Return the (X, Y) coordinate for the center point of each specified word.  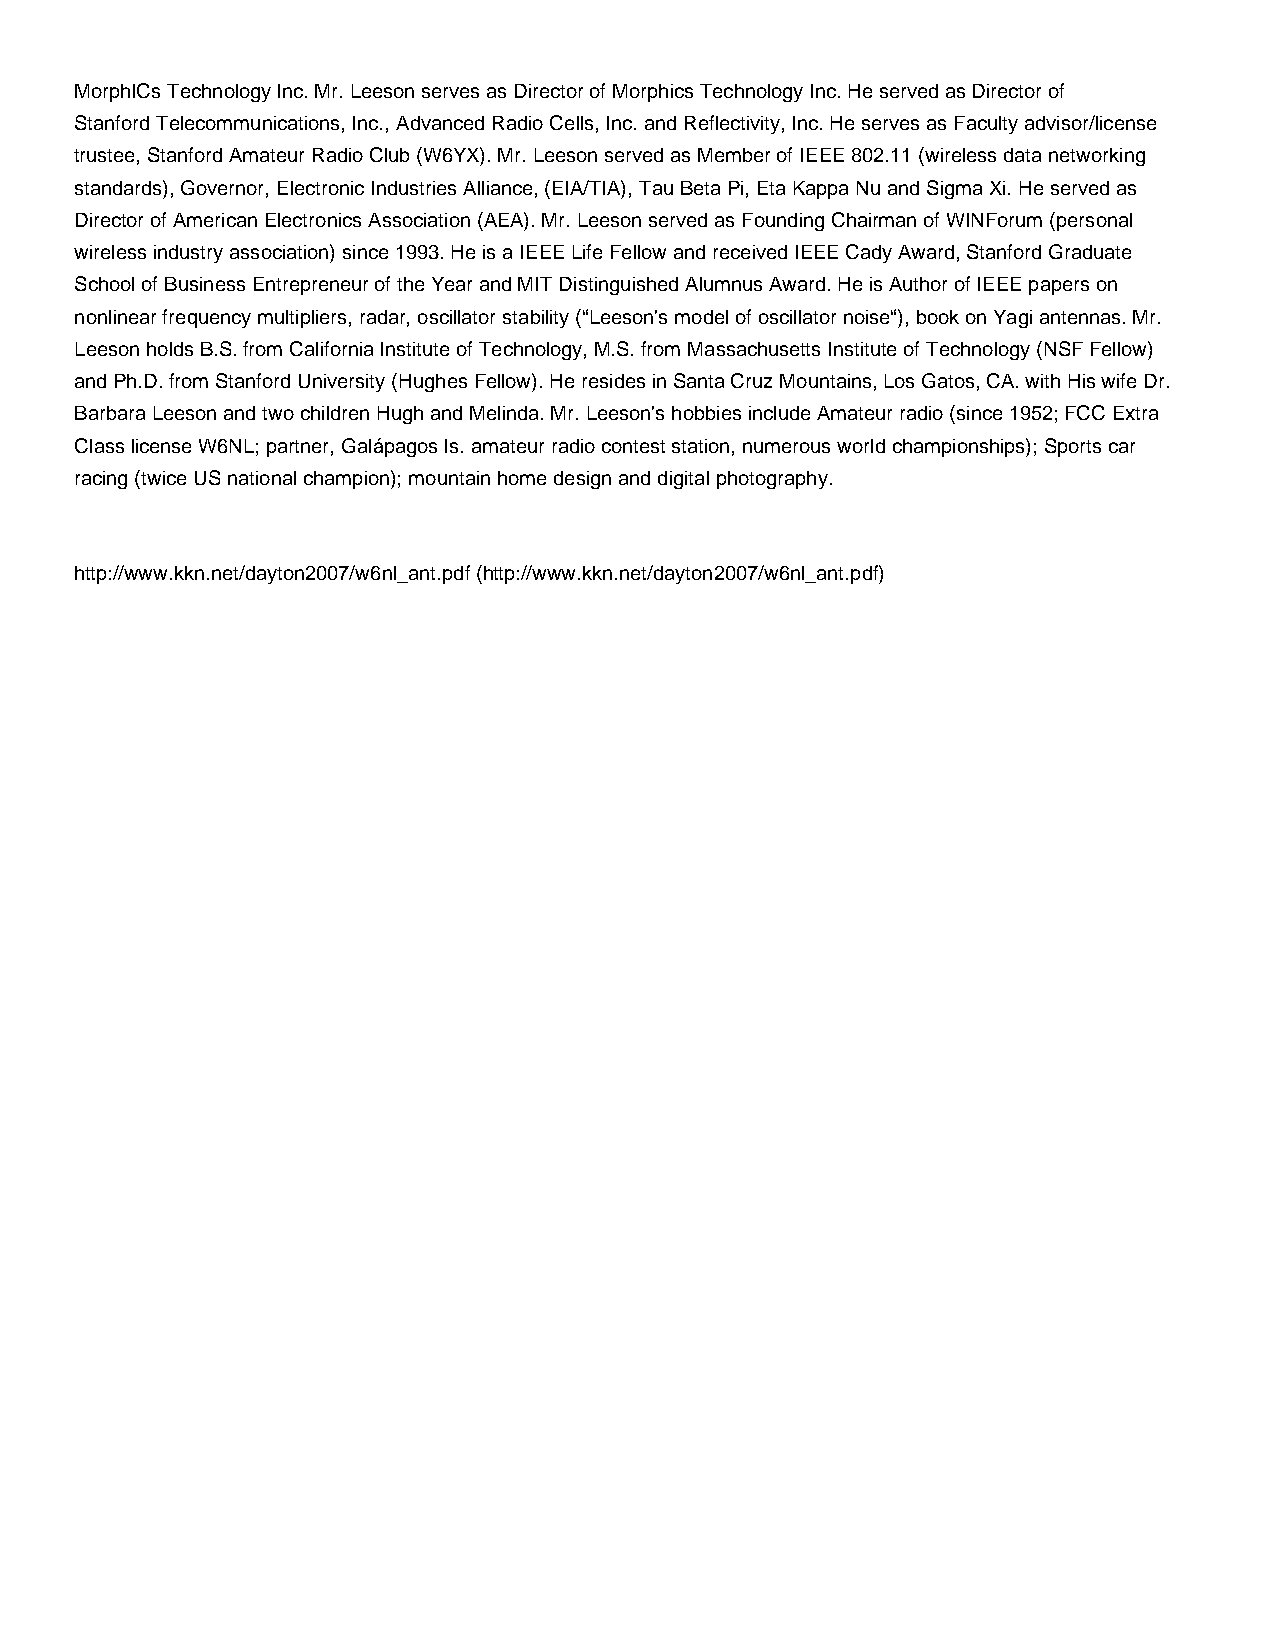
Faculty (986, 125)
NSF (1064, 348)
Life (587, 251)
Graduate (1090, 251)
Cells (571, 122)
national (262, 478)
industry (188, 254)
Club (389, 154)
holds (170, 349)
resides (614, 381)
